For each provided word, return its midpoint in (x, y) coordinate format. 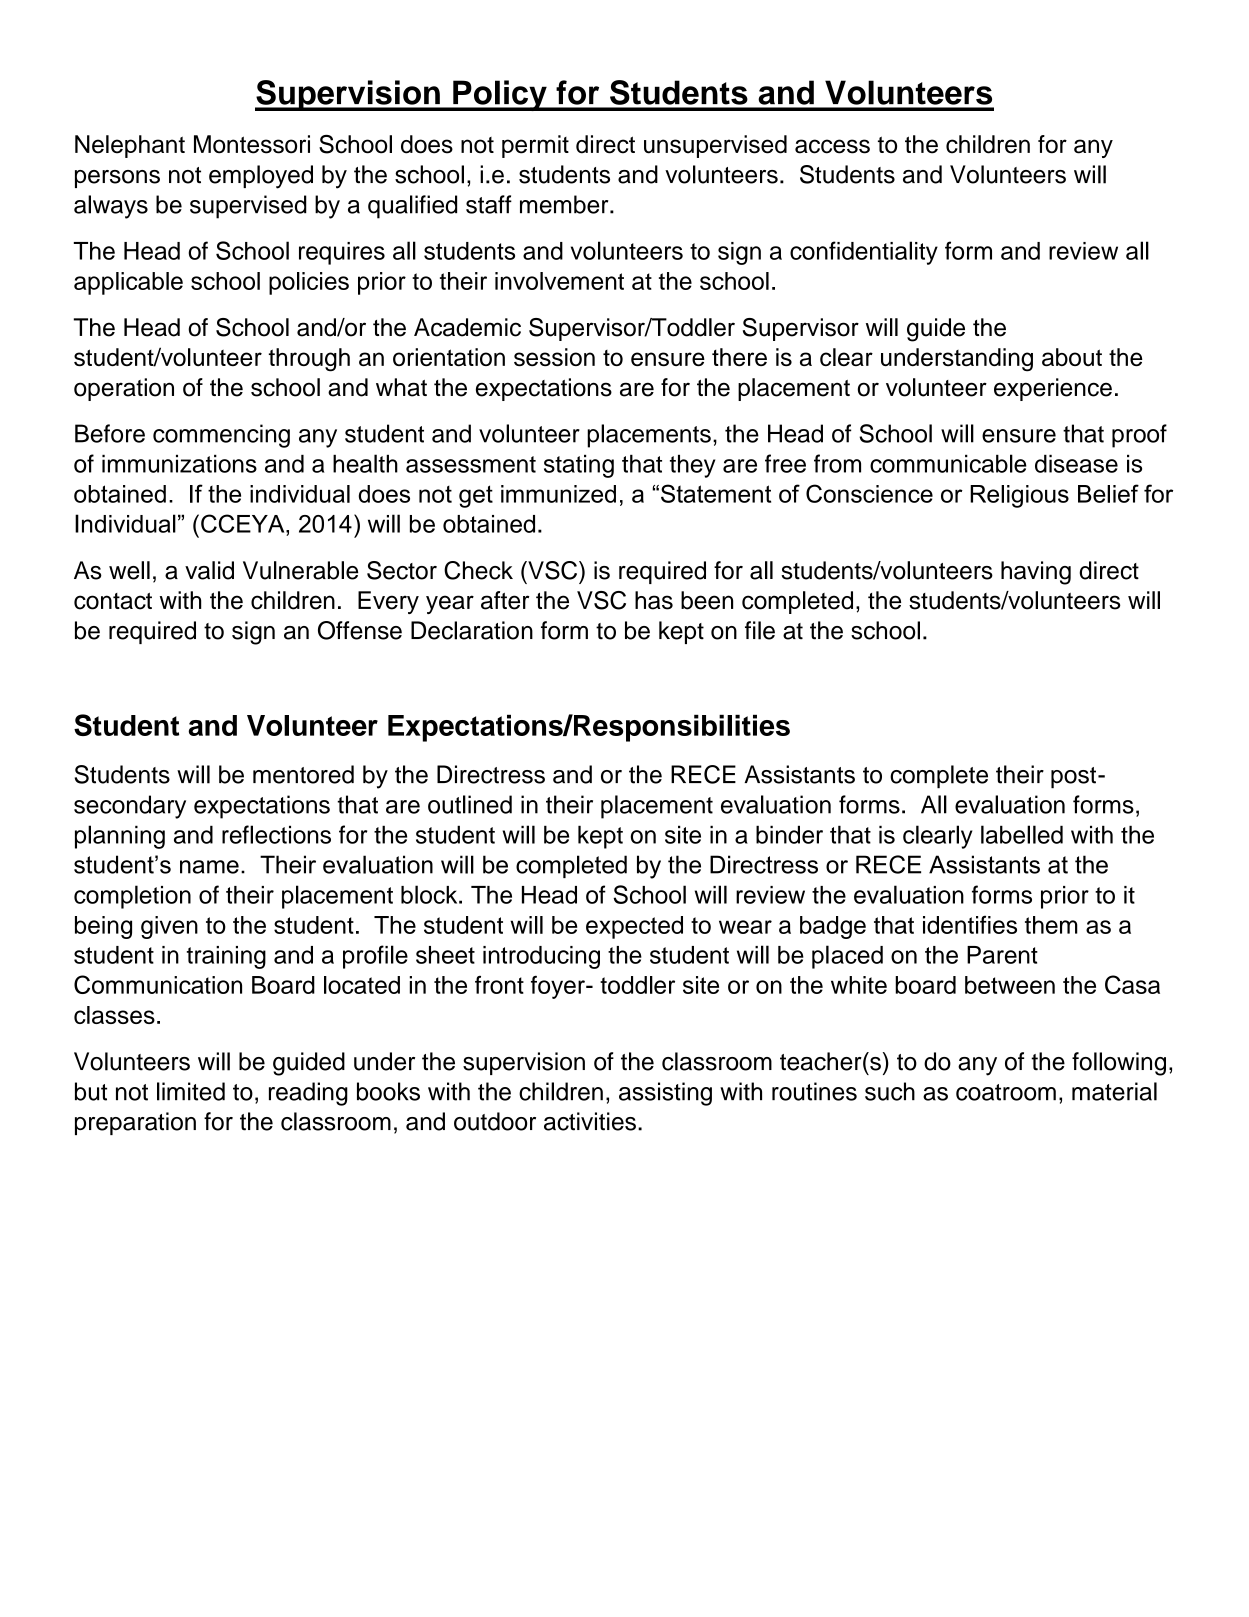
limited (191, 1091)
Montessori (252, 144)
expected (634, 927)
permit (535, 146)
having (1036, 573)
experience (1053, 389)
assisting (665, 1094)
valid (209, 570)
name (209, 867)
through (309, 360)
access (832, 146)
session (554, 357)
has (654, 600)
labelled (1022, 834)
